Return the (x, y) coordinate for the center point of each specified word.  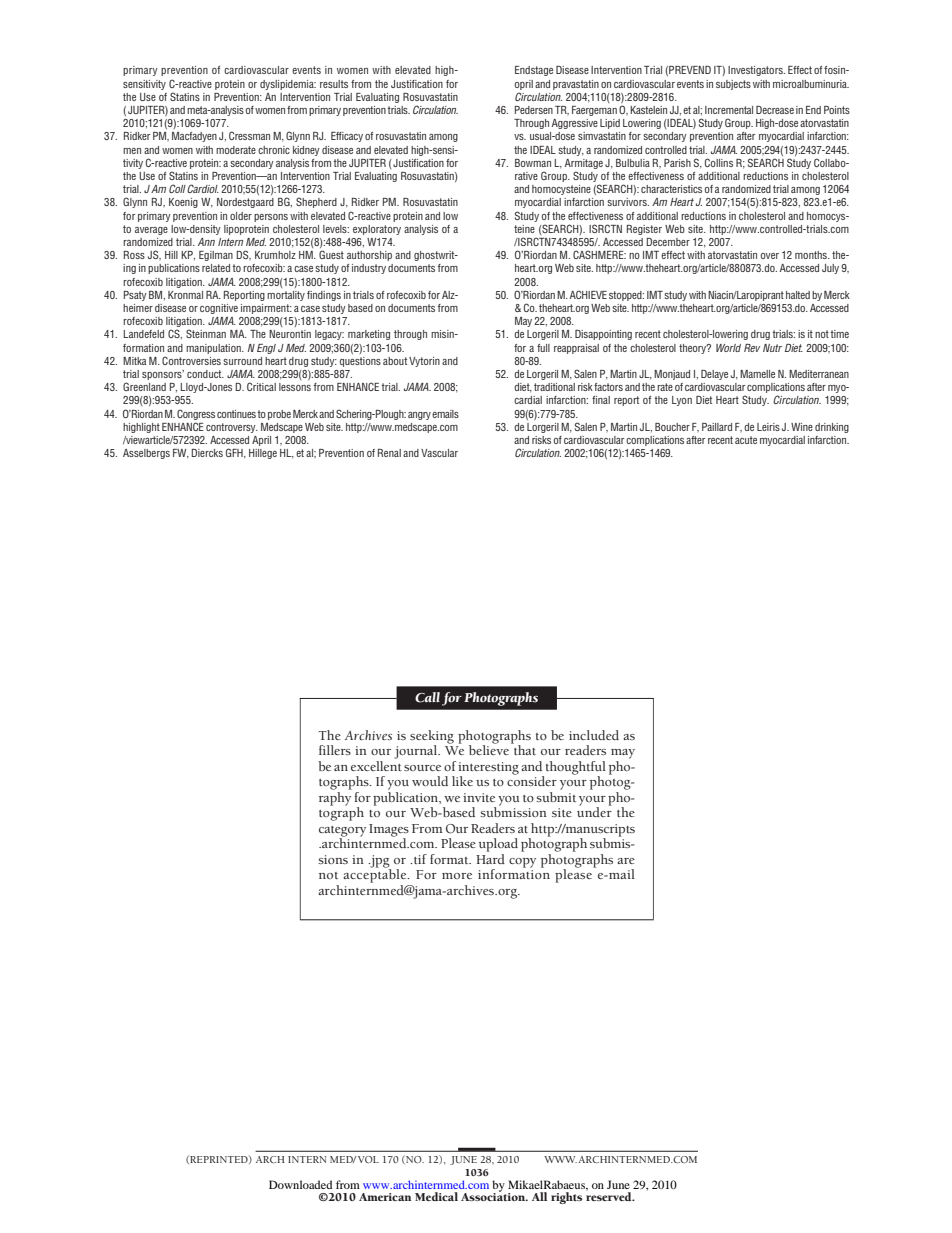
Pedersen (534, 110)
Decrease (775, 110)
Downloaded (300, 1184)
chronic (274, 150)
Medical (436, 1196)
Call (427, 697)
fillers (335, 750)
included (594, 735)
